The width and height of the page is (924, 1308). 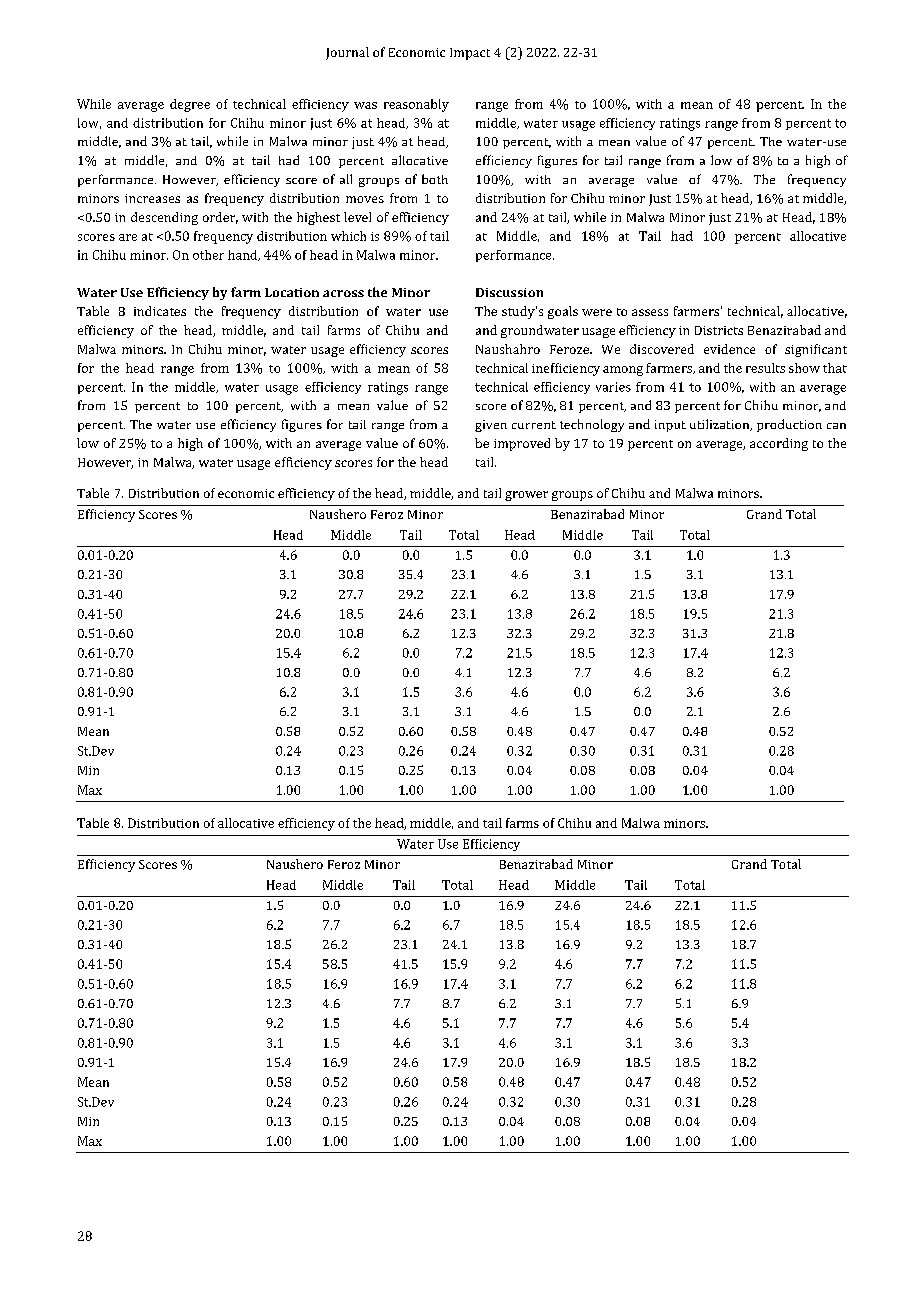 I want to click on assess, so click(x=650, y=312).
